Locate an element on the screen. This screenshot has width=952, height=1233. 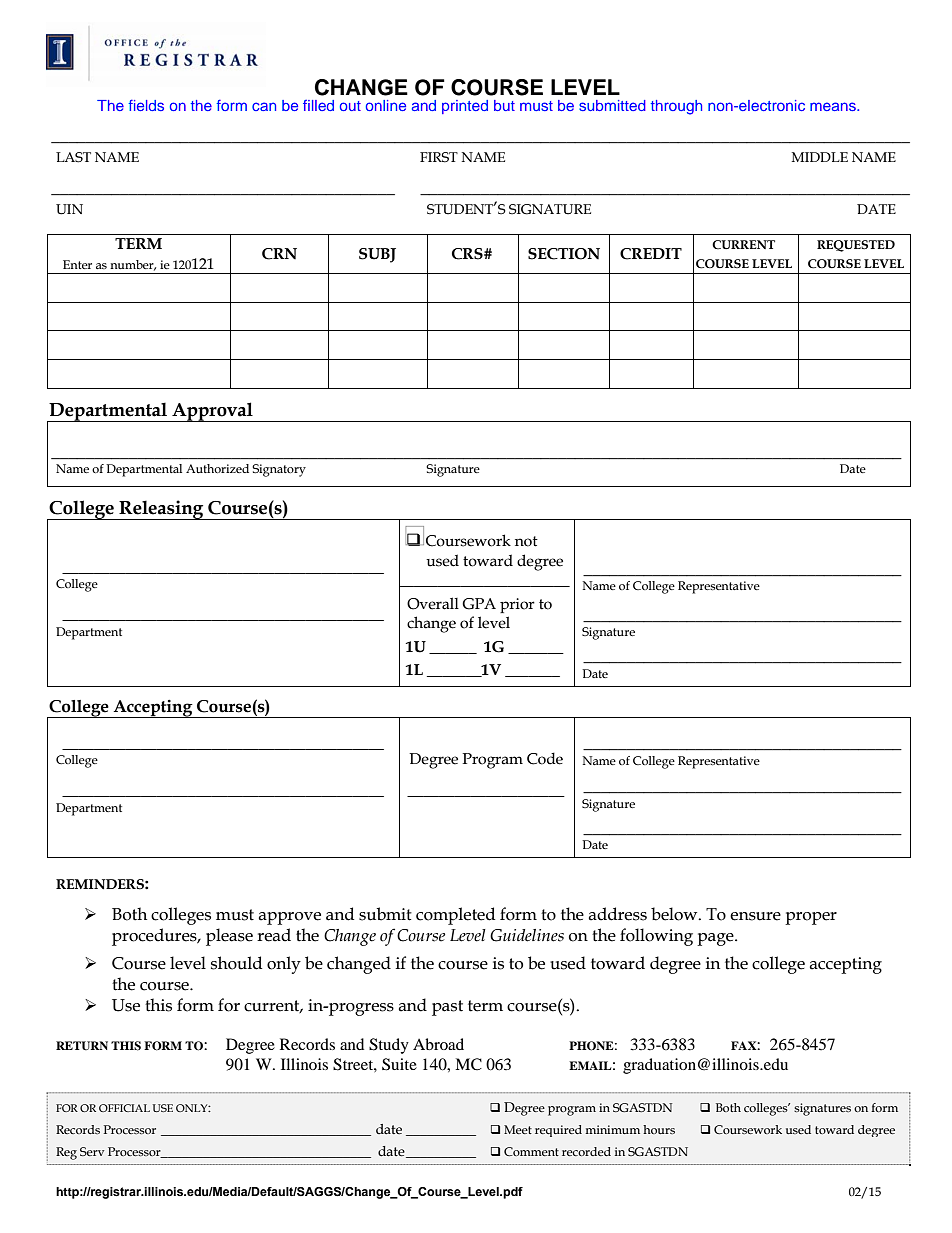
MIDDLE is located at coordinates (820, 157).
